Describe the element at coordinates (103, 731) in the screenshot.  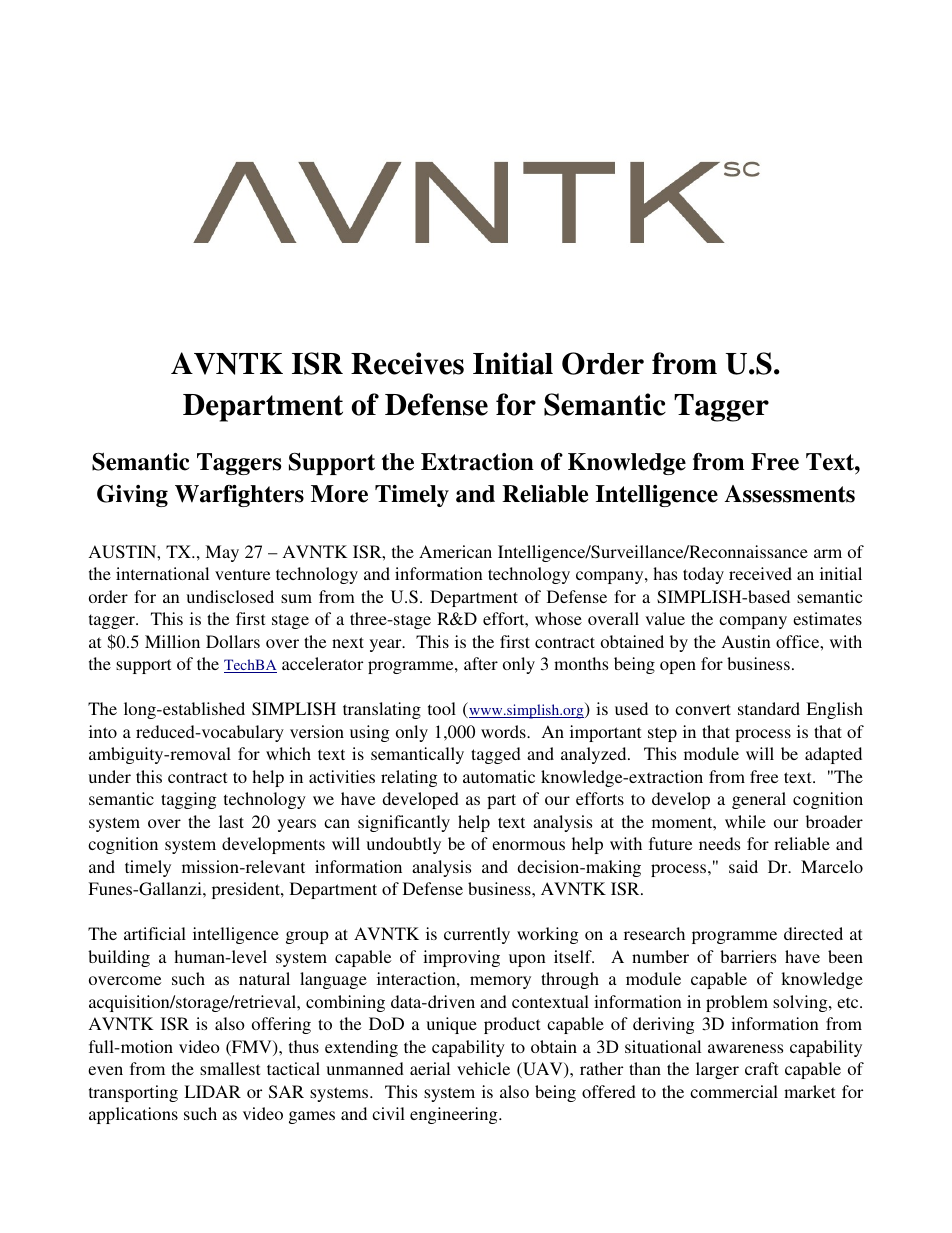
I see `into` at that location.
